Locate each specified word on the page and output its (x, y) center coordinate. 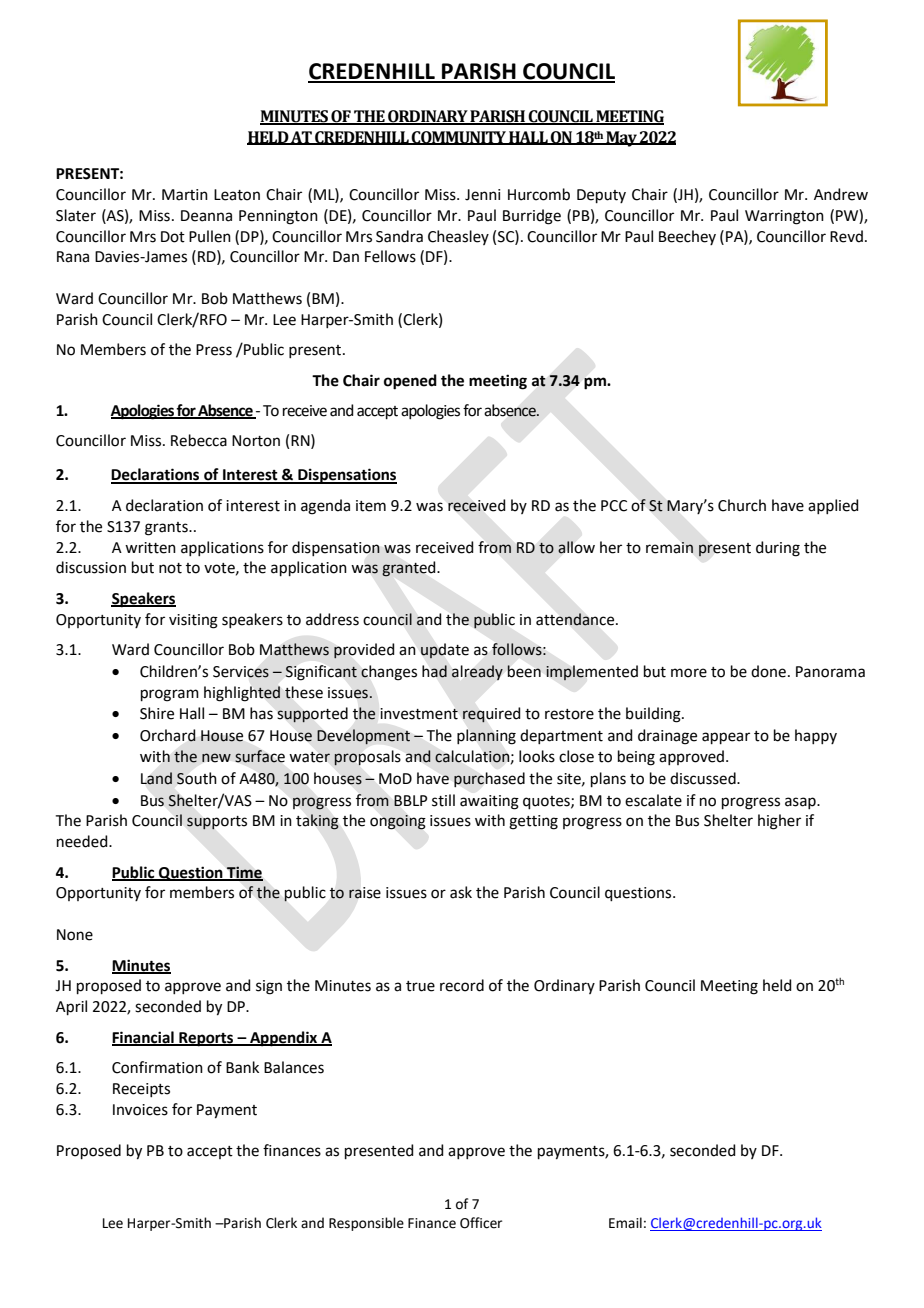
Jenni (482, 195)
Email (625, 1222)
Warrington (784, 217)
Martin (185, 195)
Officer (481, 1223)
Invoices (140, 1110)
